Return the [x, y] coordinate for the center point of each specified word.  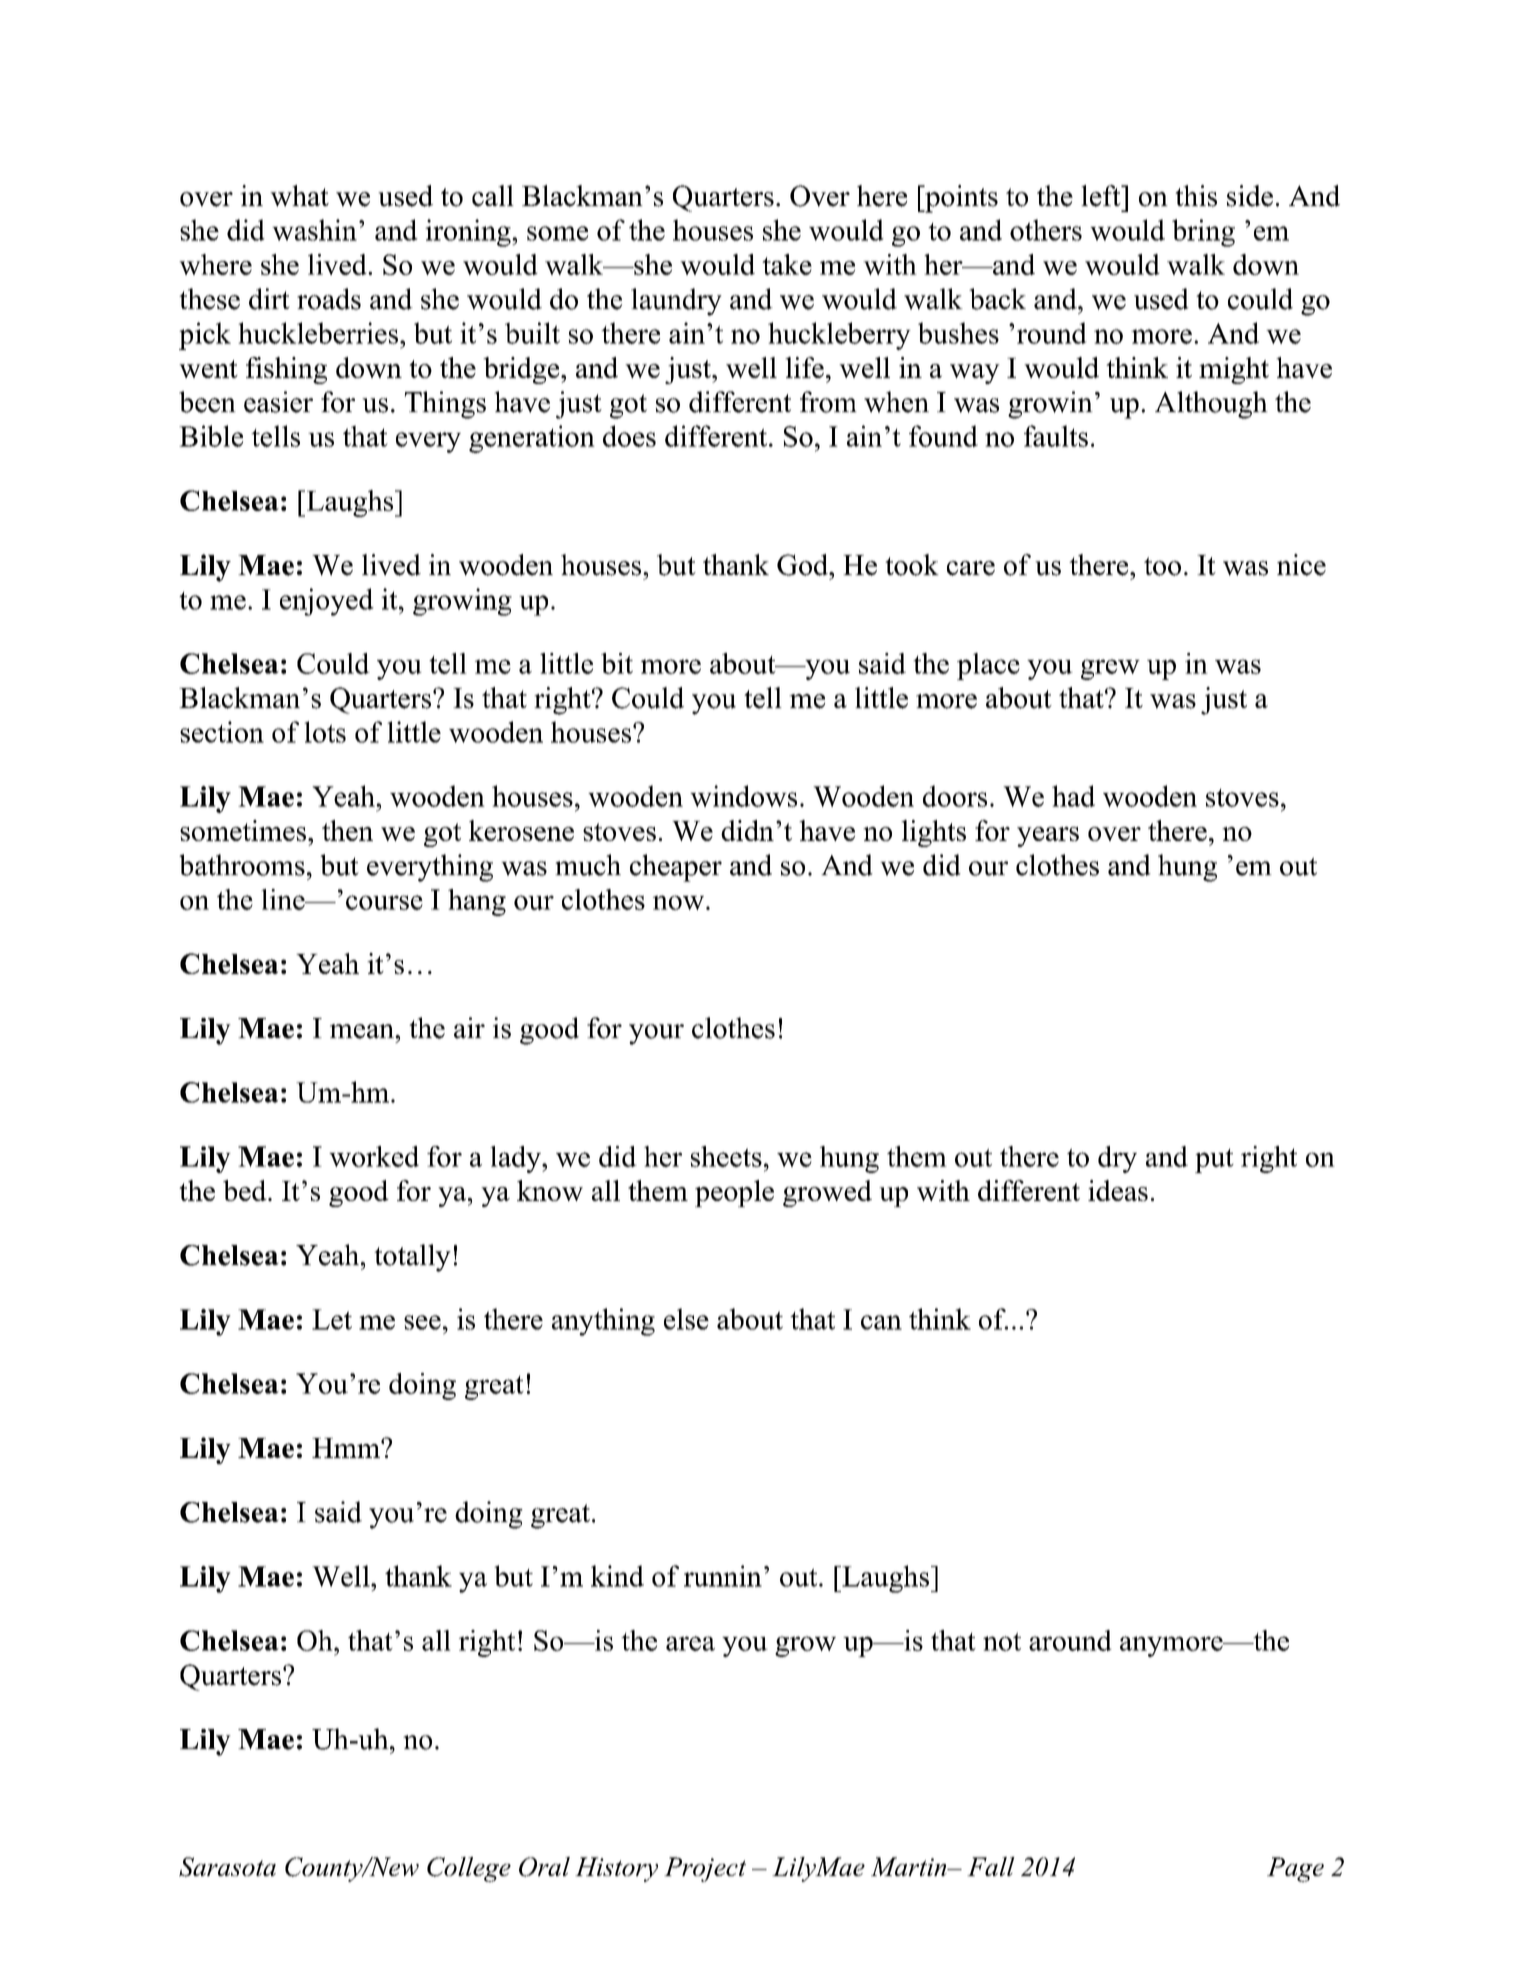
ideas [1118, 1190]
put [1214, 1161]
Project [705, 1869]
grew [1110, 669]
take [787, 264]
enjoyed [327, 602]
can [881, 1322]
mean [363, 1031]
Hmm [347, 1448]
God [804, 565]
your [656, 1034]
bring [1203, 233]
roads [329, 299]
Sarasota [227, 1867]
